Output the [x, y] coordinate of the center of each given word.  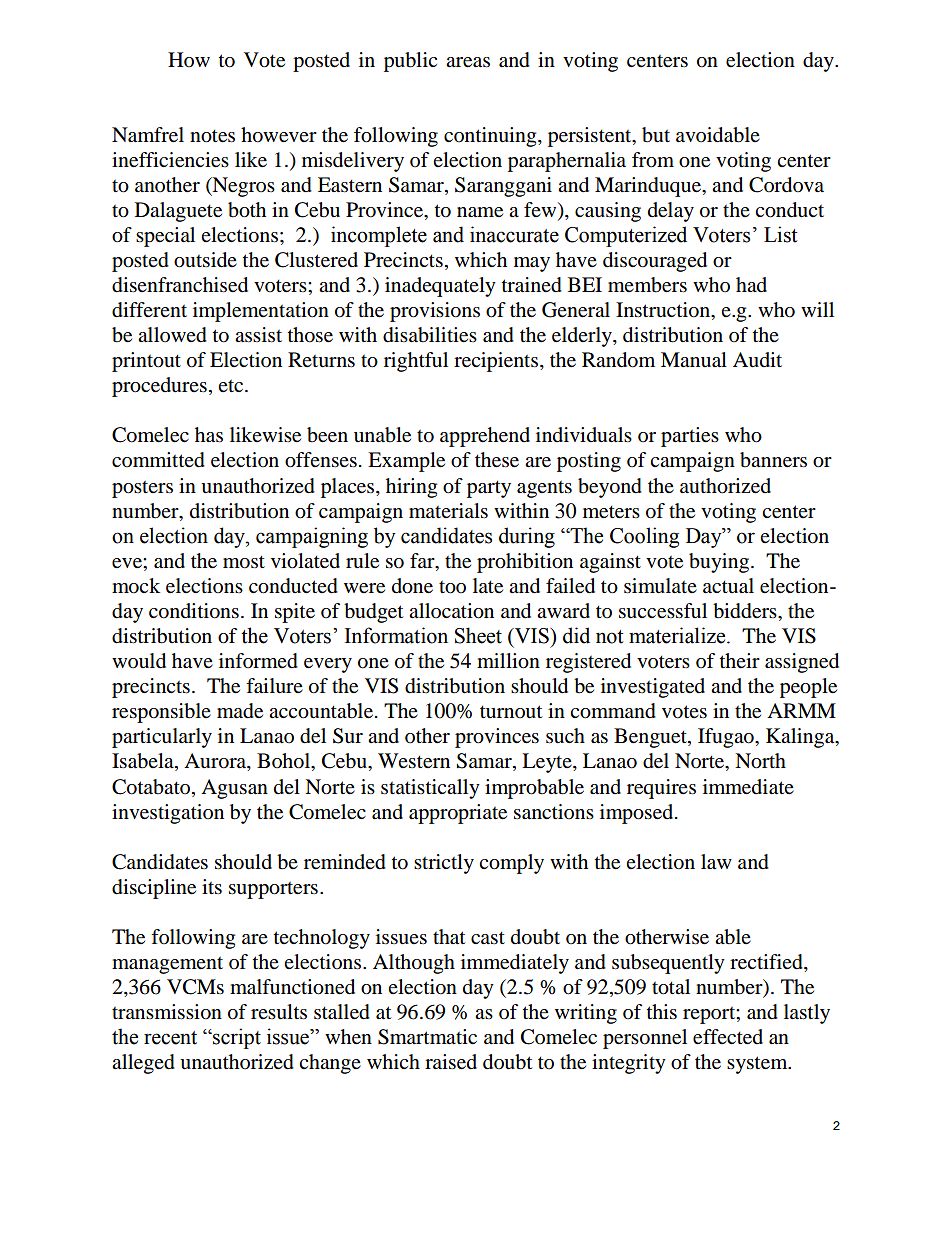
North [760, 761]
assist [258, 334]
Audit [757, 360]
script [236, 1038]
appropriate [458, 814]
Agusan [234, 789]
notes [212, 136]
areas [468, 62]
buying [720, 563]
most [244, 562]
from [653, 160]
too [452, 587]
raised [451, 1062]
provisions [435, 312]
